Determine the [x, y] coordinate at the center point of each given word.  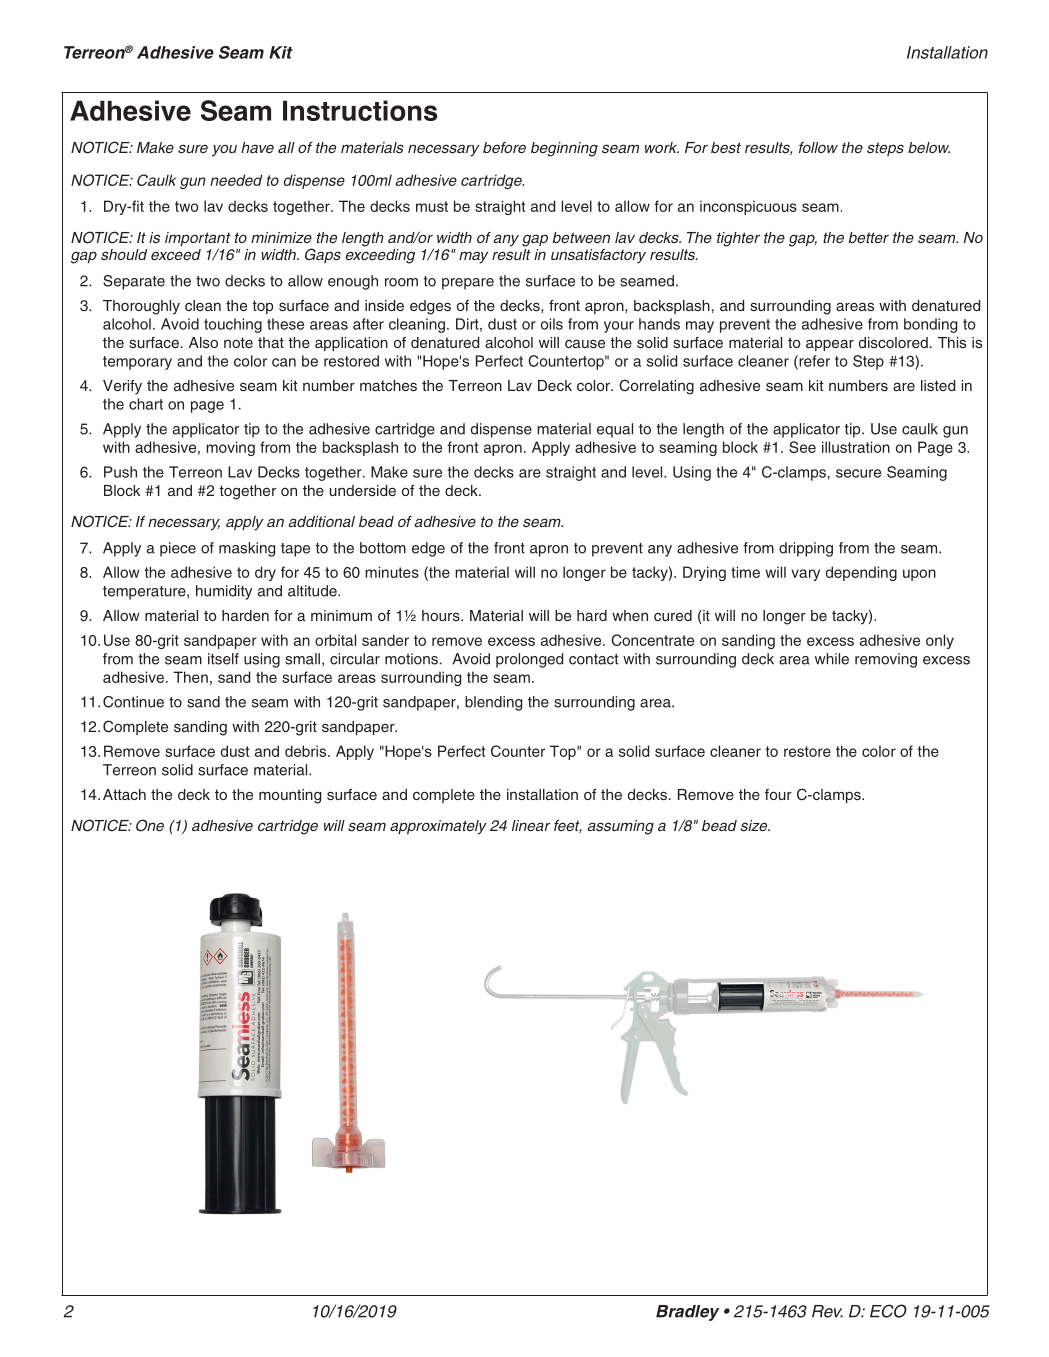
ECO [888, 1311]
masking [247, 549]
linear [531, 825]
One [150, 825]
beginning [564, 149]
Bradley [687, 1313]
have [257, 147]
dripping [806, 549]
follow [818, 147]
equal [615, 430]
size [755, 825]
